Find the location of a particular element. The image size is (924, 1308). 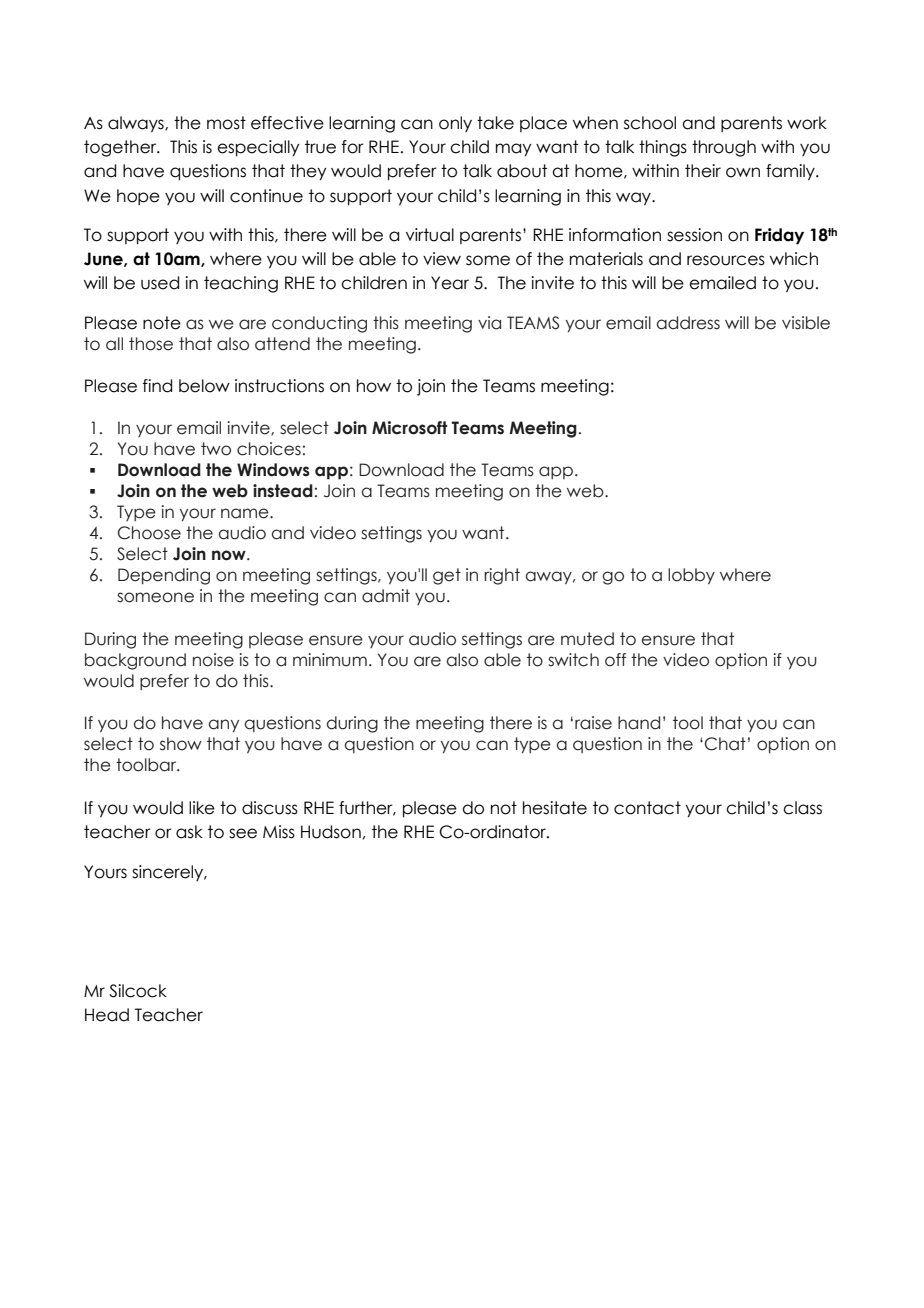

Hudson is located at coordinates (331, 832).
